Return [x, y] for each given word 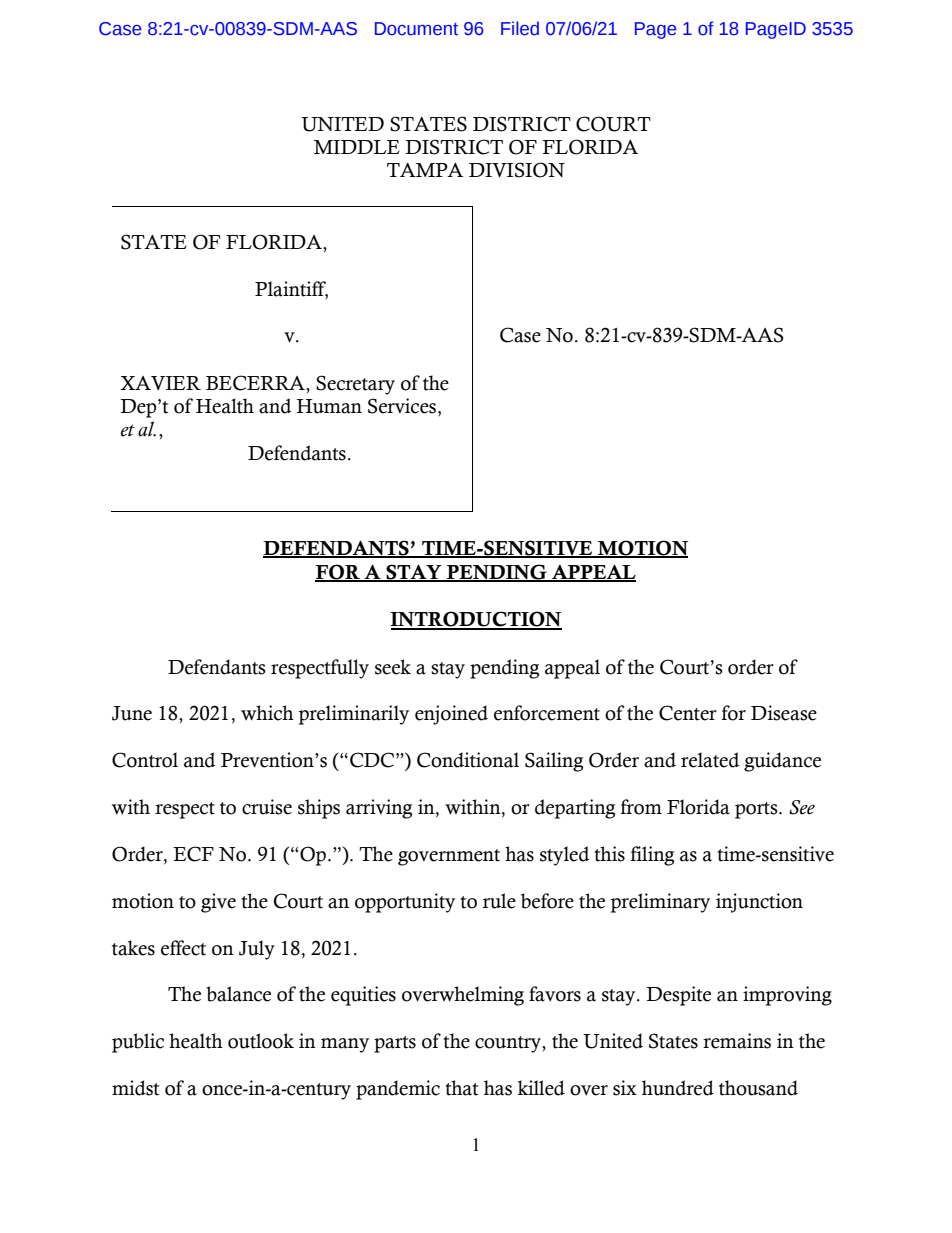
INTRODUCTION [476, 620]
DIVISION [517, 170]
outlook [261, 1041]
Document [416, 29]
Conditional [468, 760]
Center [688, 713]
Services [403, 407]
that [462, 1088]
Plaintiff [291, 289]
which [267, 713]
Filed [520, 28]
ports [757, 810]
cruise [267, 807]
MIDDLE [356, 147]
